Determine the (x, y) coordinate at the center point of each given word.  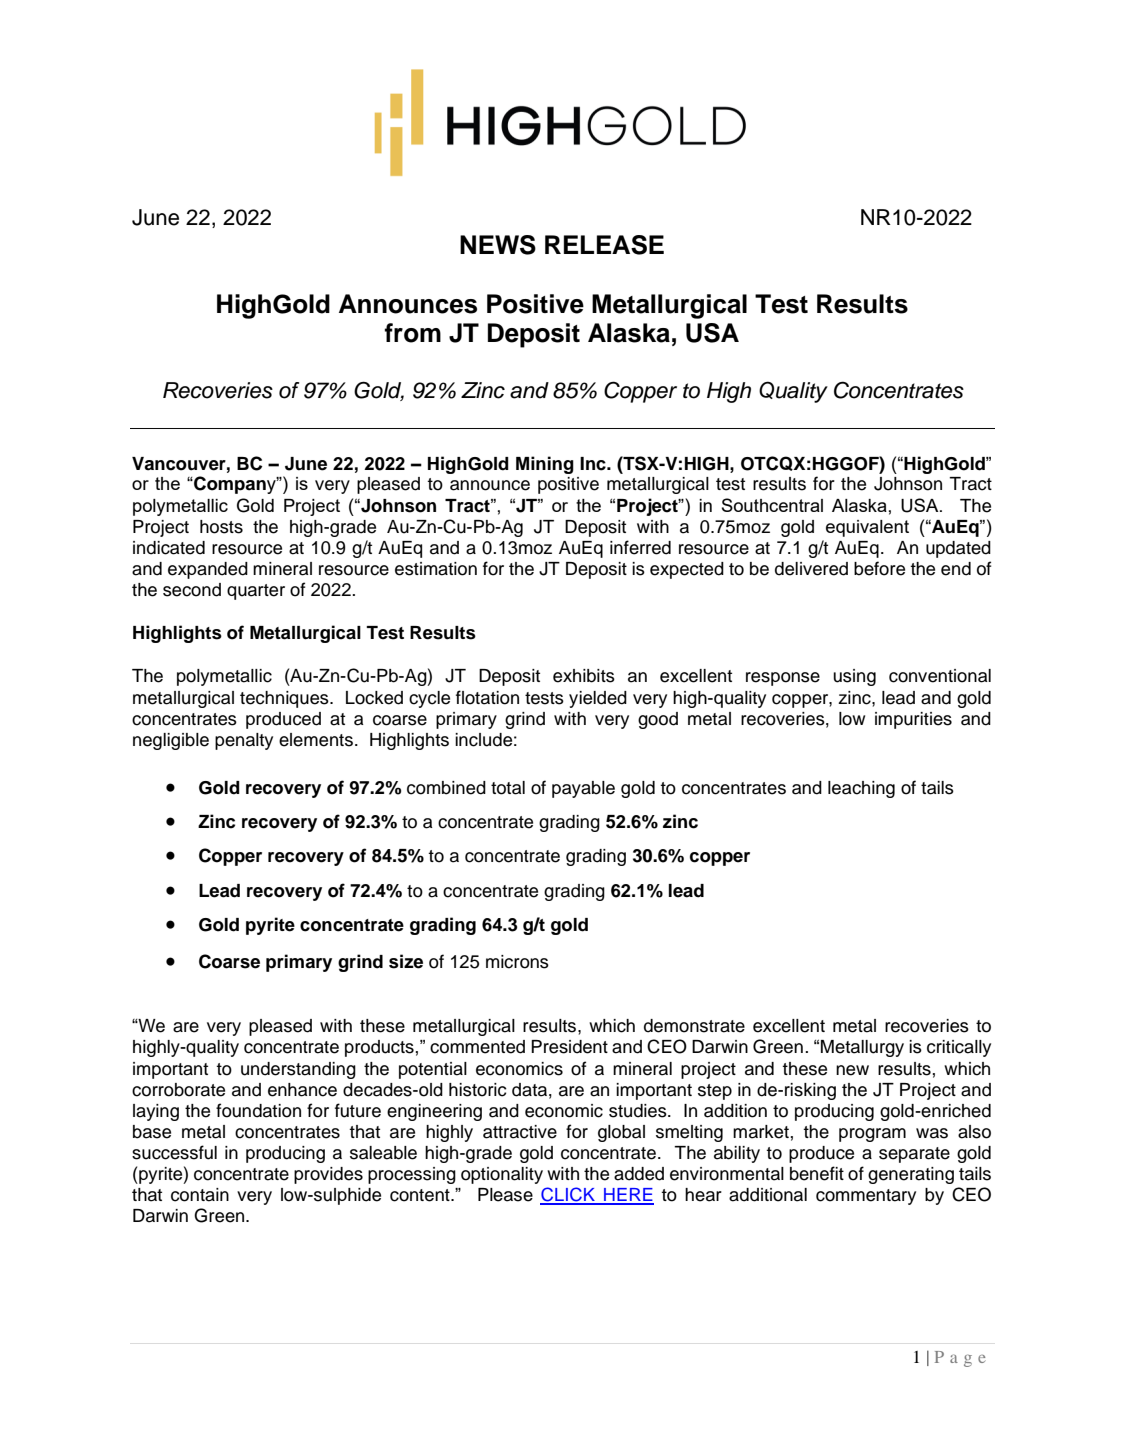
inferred (640, 547)
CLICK (569, 1195)
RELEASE (604, 245)
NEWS (498, 245)
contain (200, 1195)
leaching (861, 789)
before (879, 568)
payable (583, 789)
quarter (256, 592)
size (406, 961)
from (413, 333)
